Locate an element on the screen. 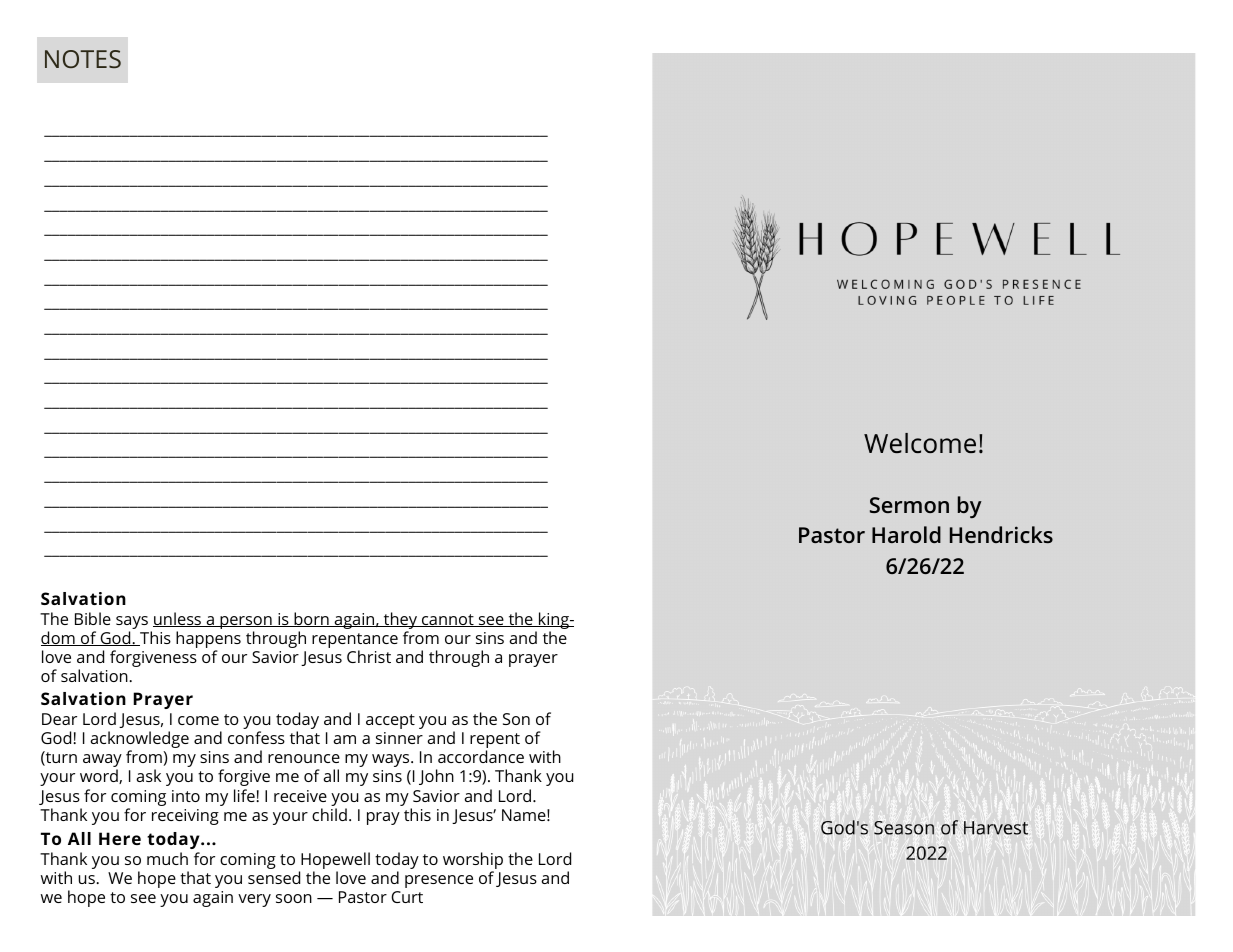  Sermon is located at coordinates (909, 505).
